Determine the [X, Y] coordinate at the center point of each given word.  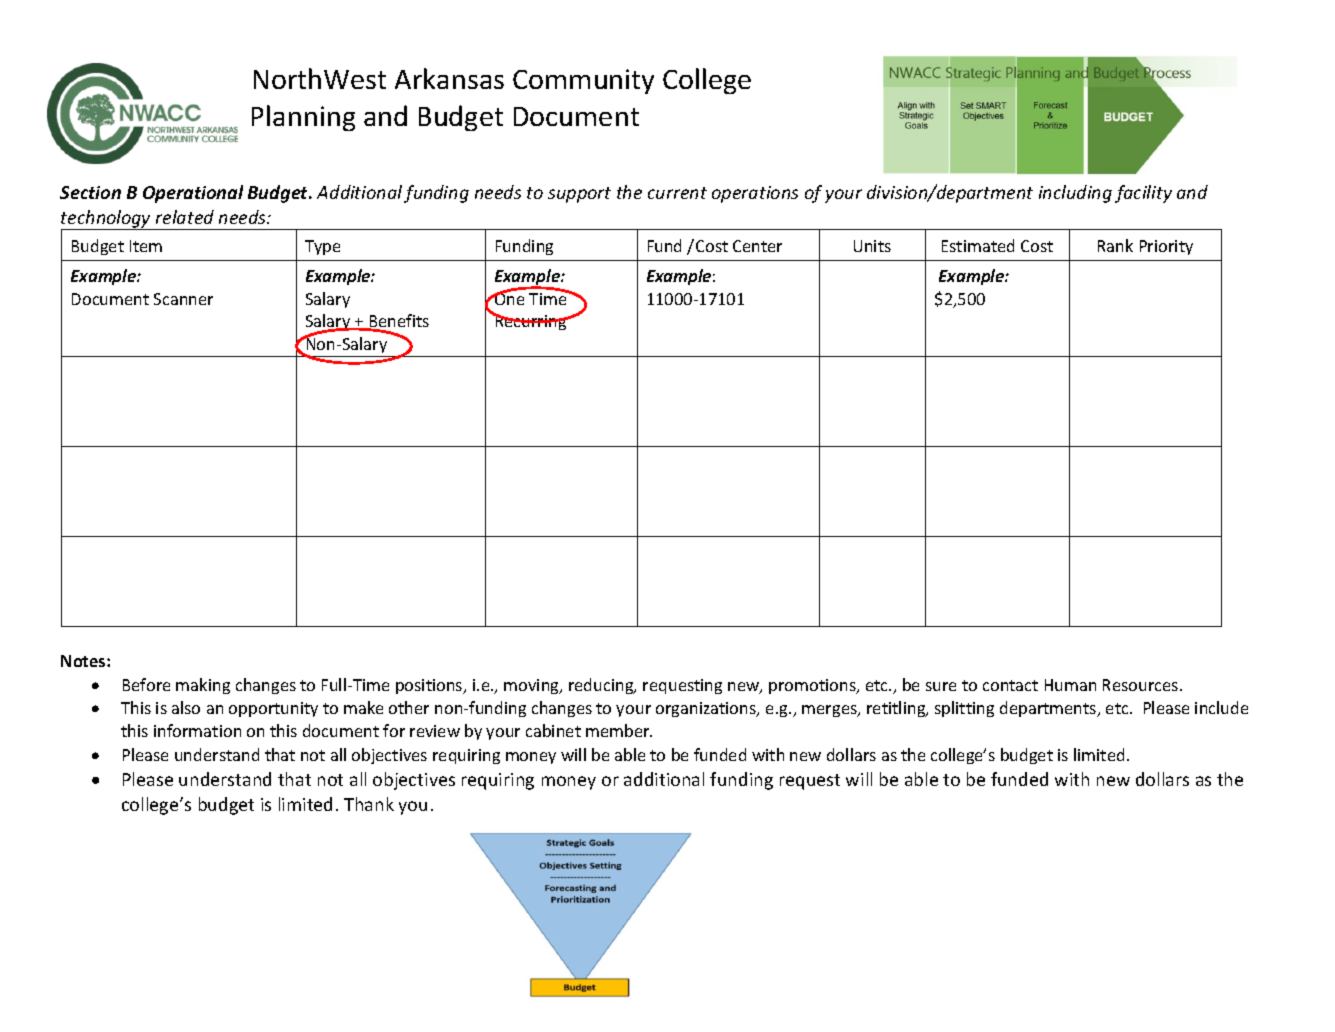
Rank [1115, 245]
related [185, 217]
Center [757, 246]
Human [1070, 685]
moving [532, 686]
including [1075, 194]
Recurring [531, 321]
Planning [303, 118]
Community [583, 81]
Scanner [183, 299]
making [203, 686]
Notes [84, 661]
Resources [1142, 685]
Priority [1166, 247]
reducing [602, 686]
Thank [369, 804]
